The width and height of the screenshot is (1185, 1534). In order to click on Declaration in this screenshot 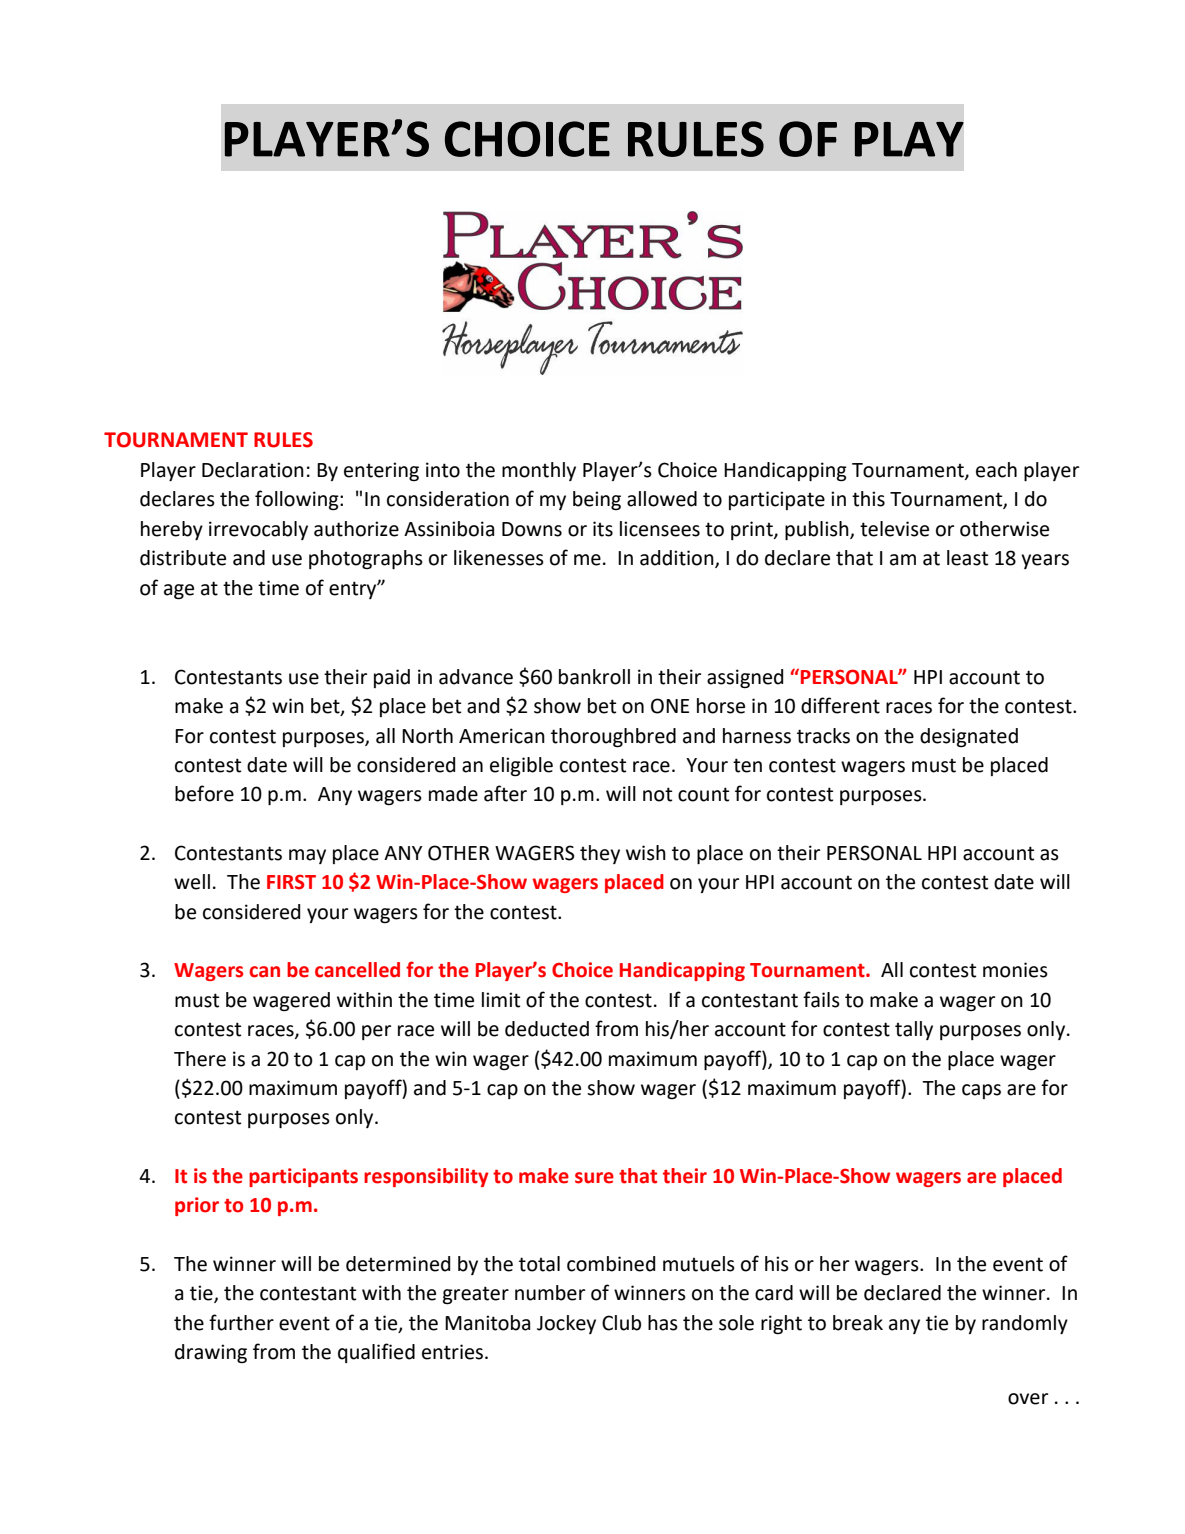, I will do `click(253, 470)`.
